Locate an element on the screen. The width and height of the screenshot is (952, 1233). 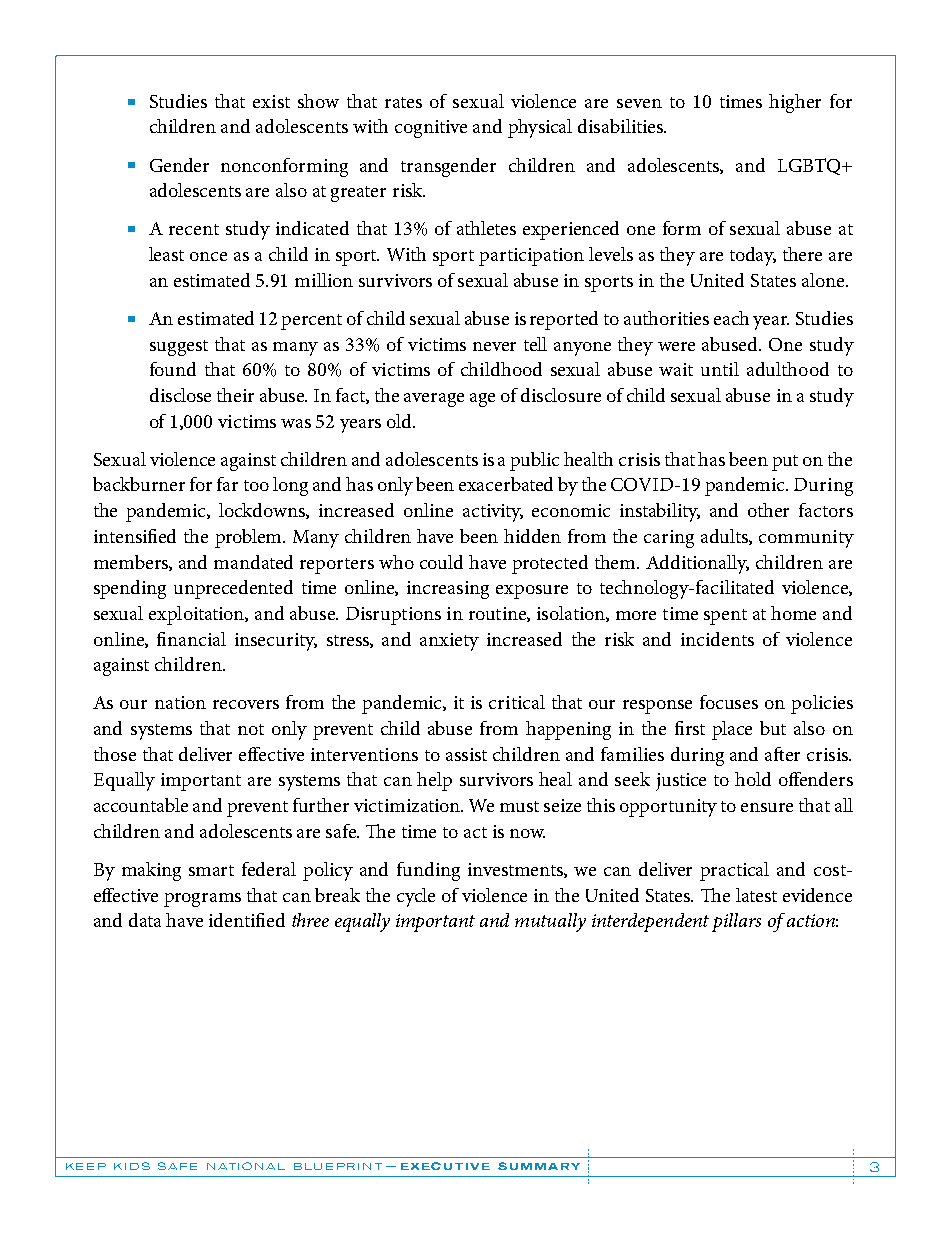
activity is located at coordinates (493, 513).
